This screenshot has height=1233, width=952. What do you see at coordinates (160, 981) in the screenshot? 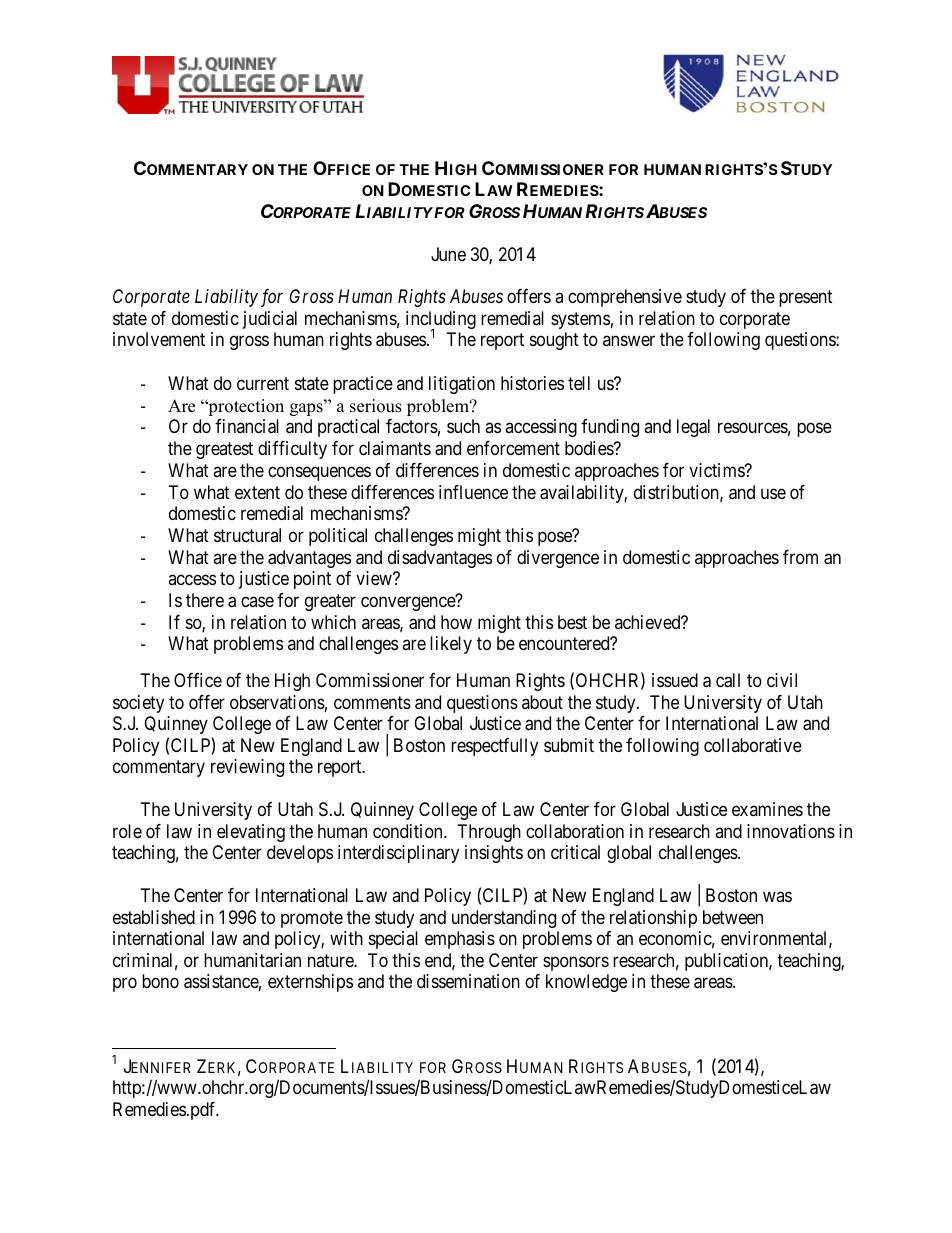
I see `bono` at bounding box center [160, 981].
